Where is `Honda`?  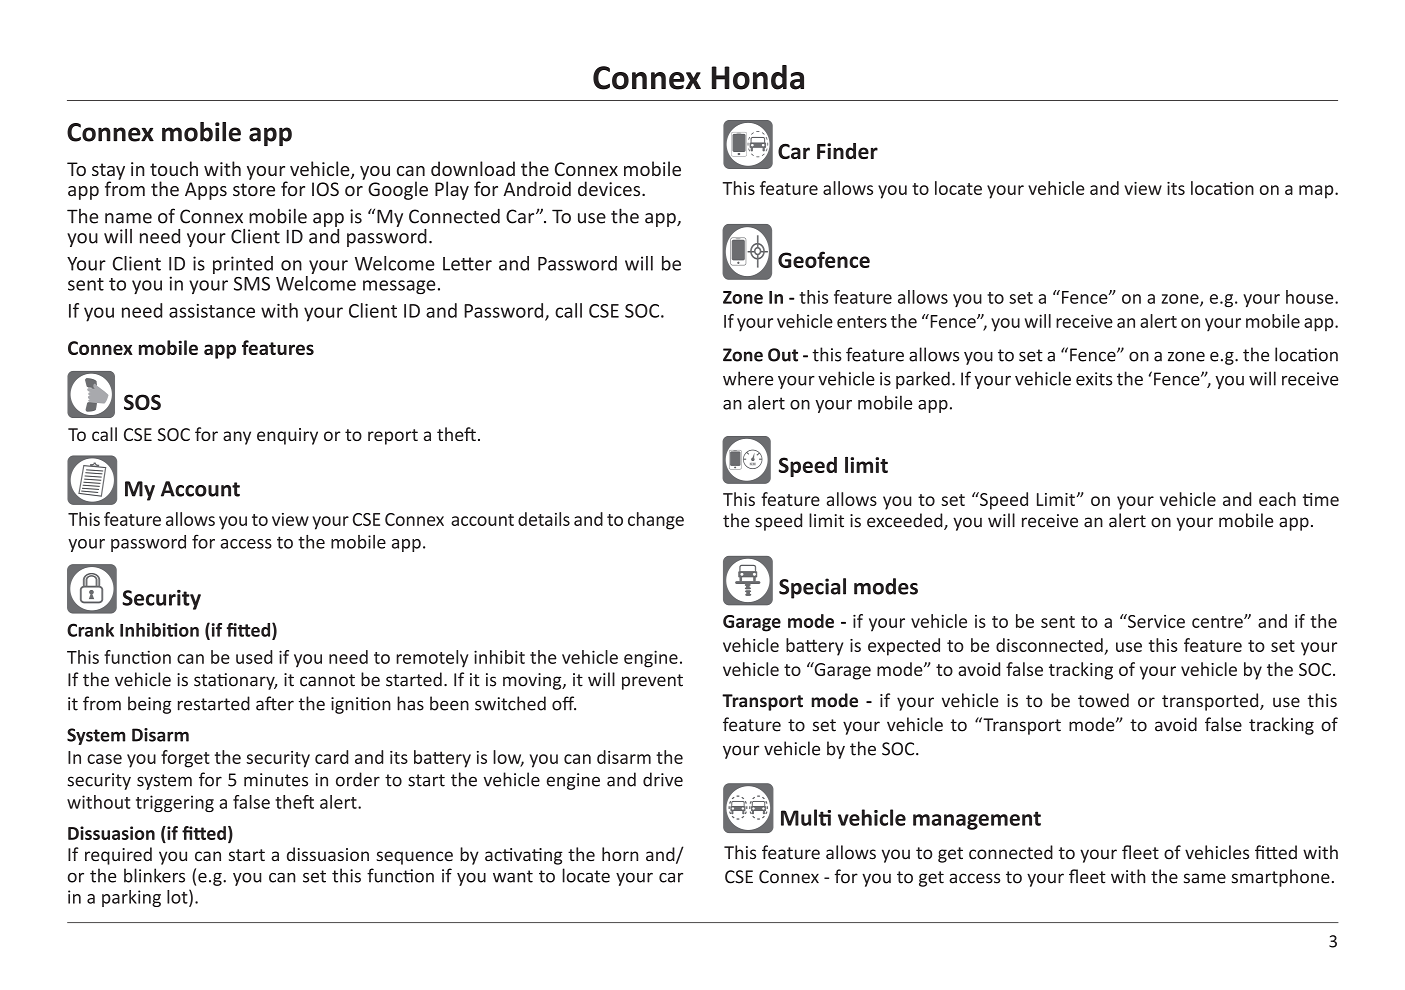
Honda is located at coordinates (758, 77).
